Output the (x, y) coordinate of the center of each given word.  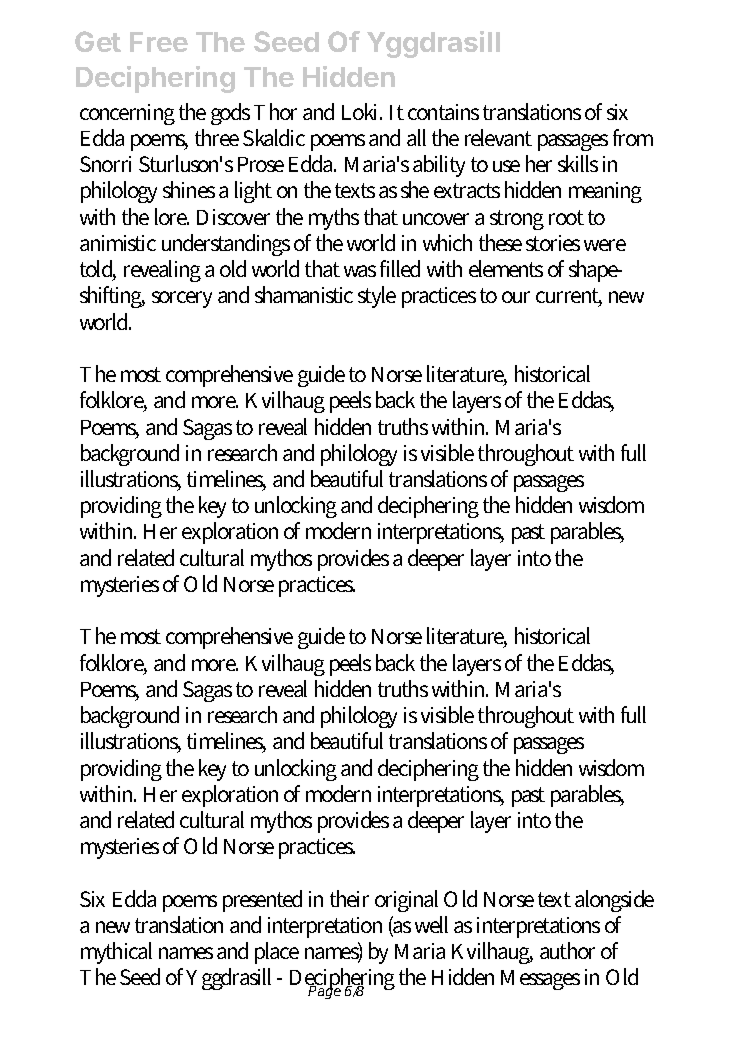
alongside (614, 901)
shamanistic (304, 294)
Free (159, 42)
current (569, 297)
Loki (362, 111)
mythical (116, 953)
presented (262, 901)
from (633, 137)
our (516, 297)
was (360, 271)
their (349, 898)
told (98, 270)
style (377, 297)
